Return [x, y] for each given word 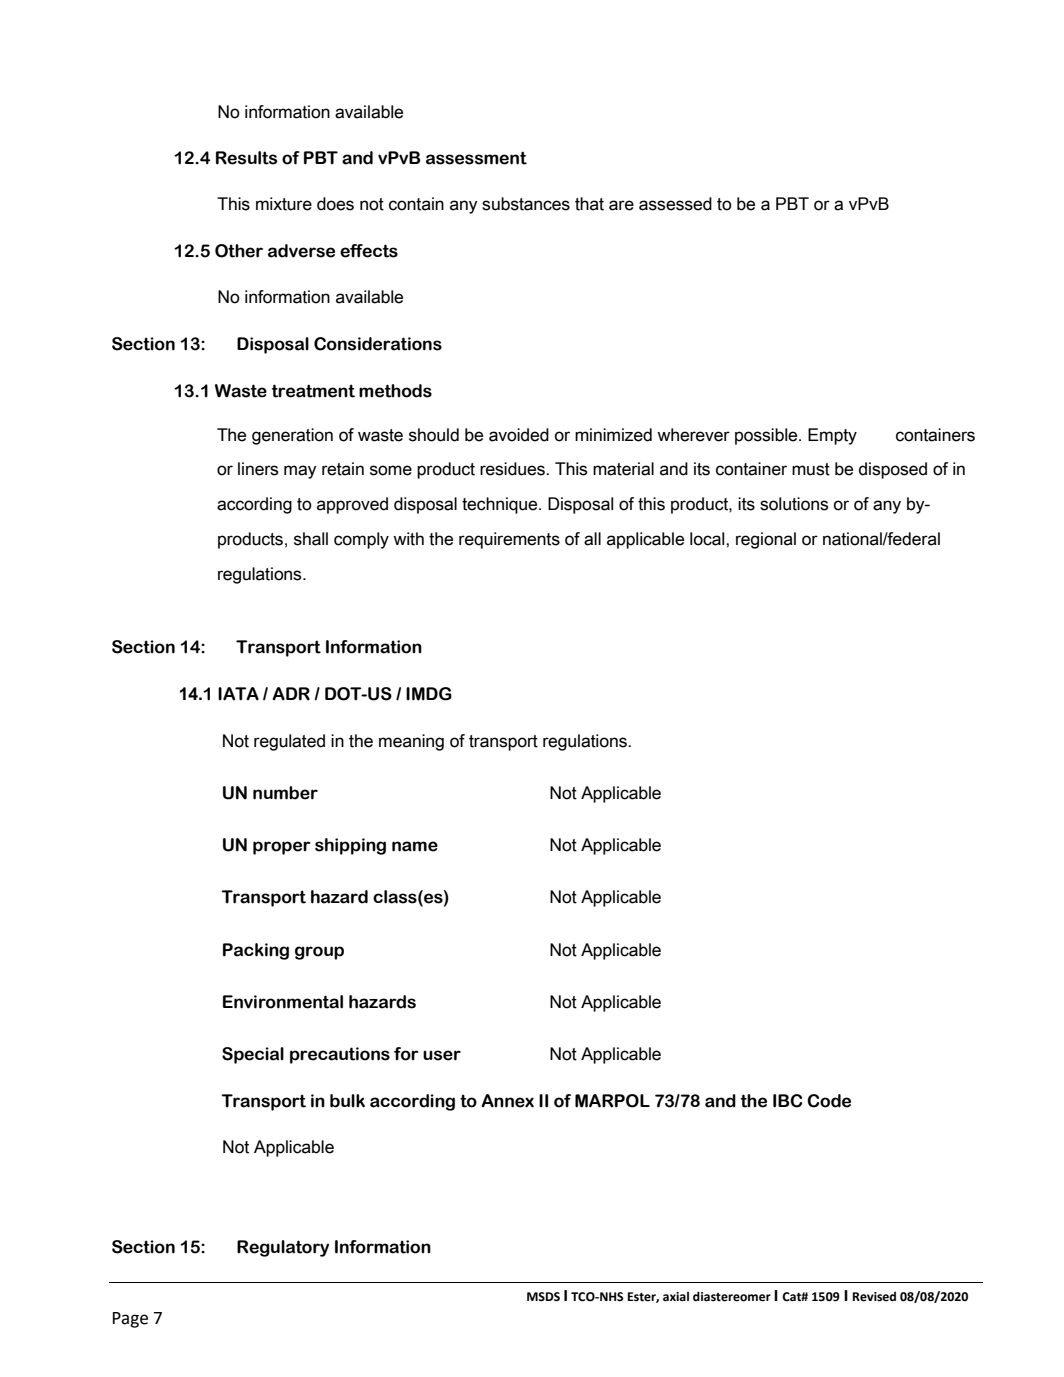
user [442, 1055]
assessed [675, 204]
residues [513, 469]
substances [526, 204]
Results [246, 158]
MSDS [543, 1297]
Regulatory [283, 1248]
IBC [787, 1101]
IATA [238, 694]
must [811, 469]
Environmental [283, 1002]
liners [258, 469]
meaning [411, 742]
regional [766, 540]
